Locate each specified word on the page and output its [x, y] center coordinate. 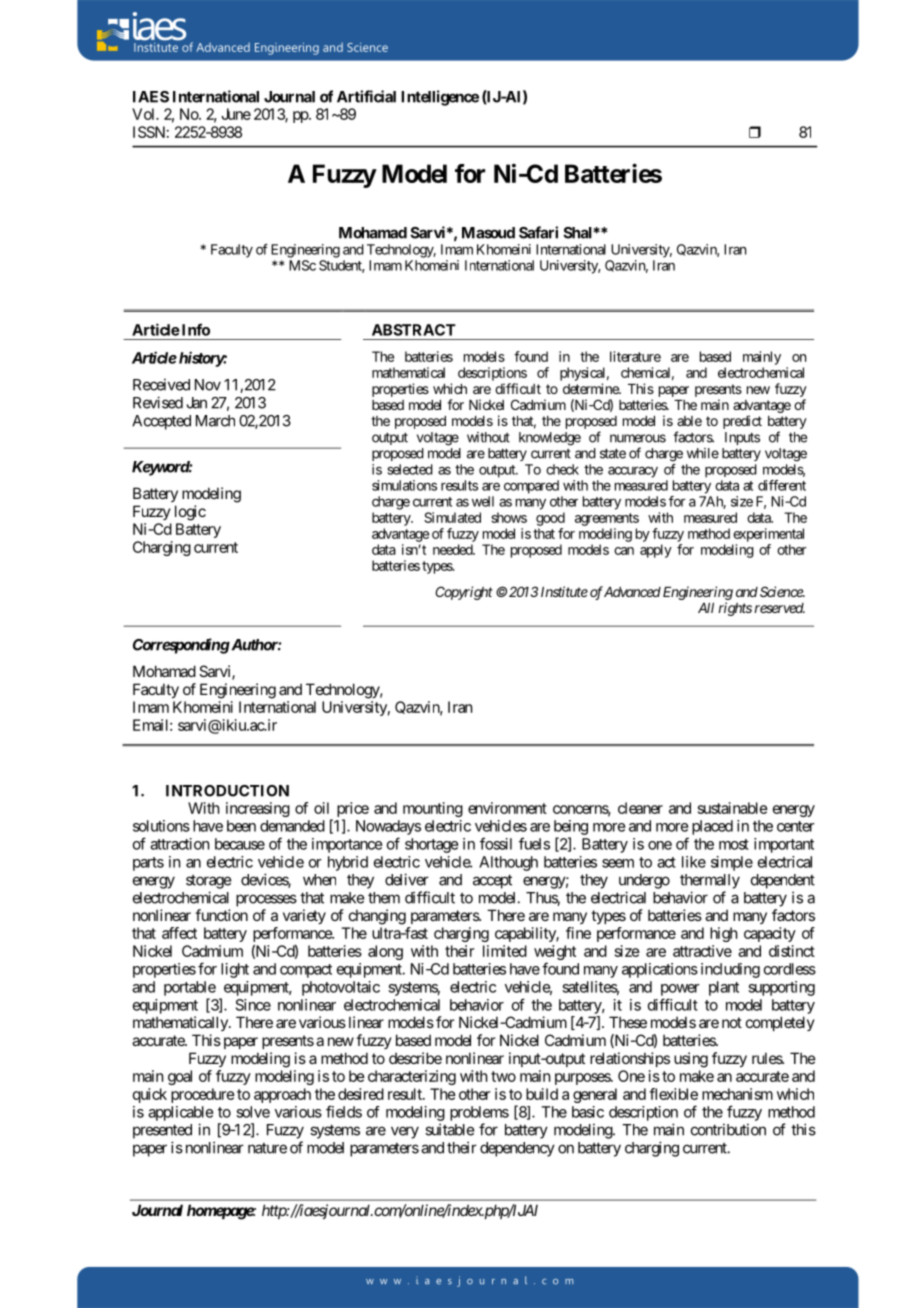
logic [190, 513]
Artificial [366, 96]
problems [479, 1113]
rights [735, 609]
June [236, 114]
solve [253, 1112]
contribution [728, 1129]
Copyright [464, 593]
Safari [538, 232]
